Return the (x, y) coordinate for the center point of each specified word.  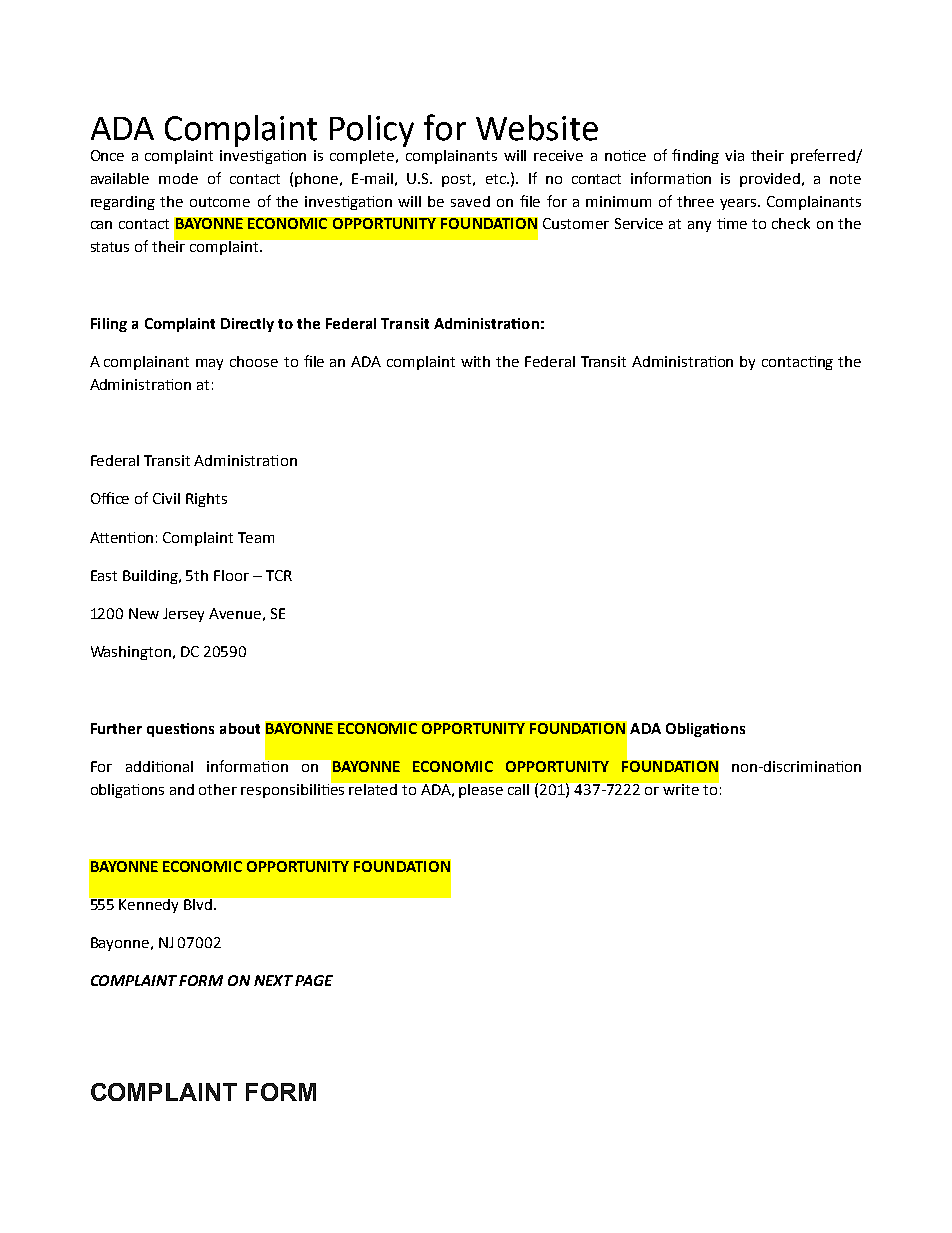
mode (178, 178)
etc (497, 179)
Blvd (199, 904)
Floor (231, 575)
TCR (279, 575)
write (681, 789)
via (734, 155)
